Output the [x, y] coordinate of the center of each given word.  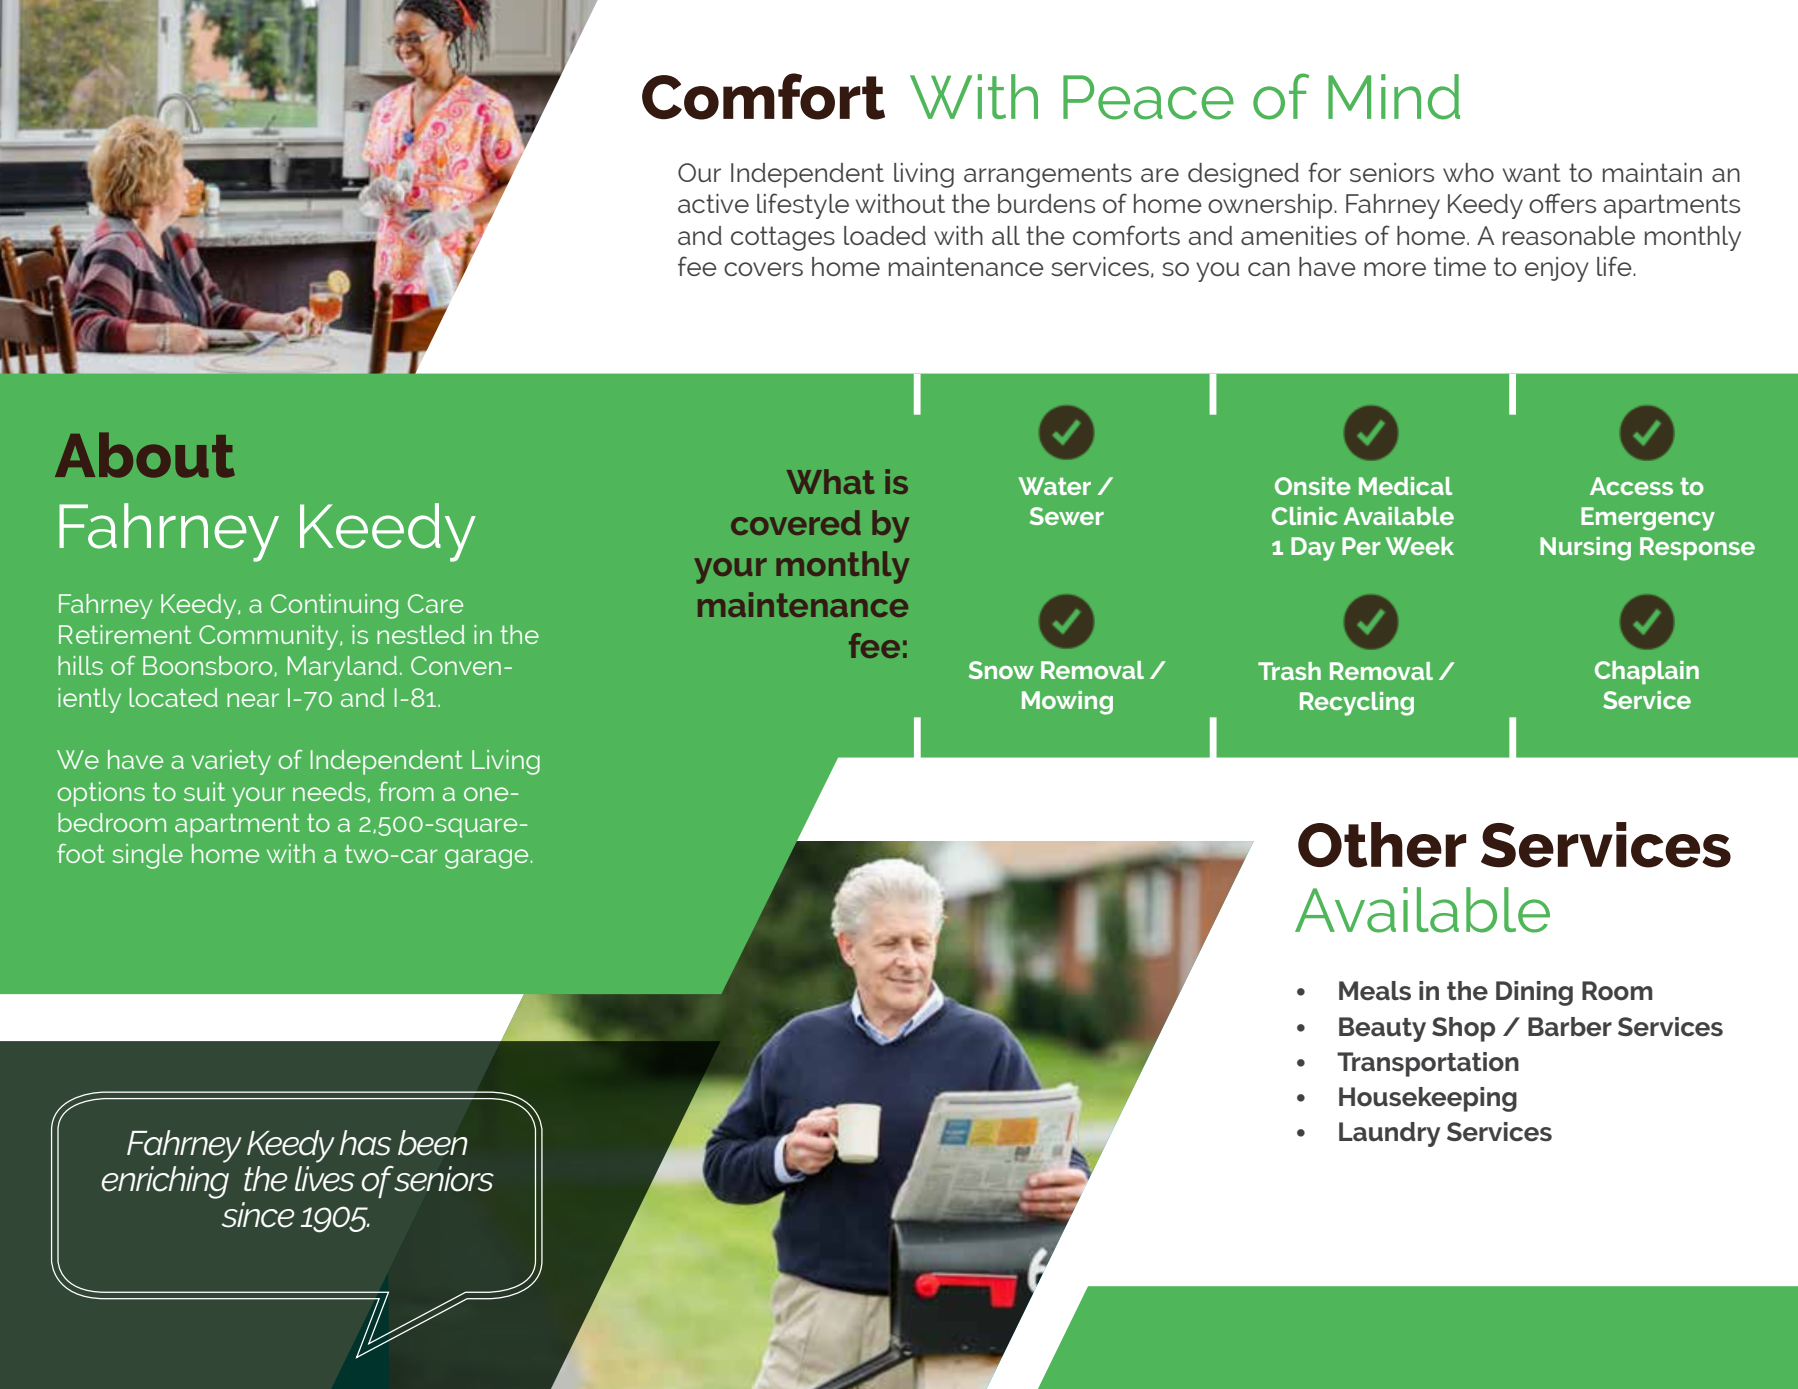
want [1532, 172]
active [713, 203]
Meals [1375, 991]
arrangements [1048, 175]
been [432, 1143]
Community [270, 637]
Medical [1405, 486]
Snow [1001, 670]
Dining [1534, 993]
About [145, 455]
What [831, 481]
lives [325, 1179]
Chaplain [1647, 672]
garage [486, 859]
